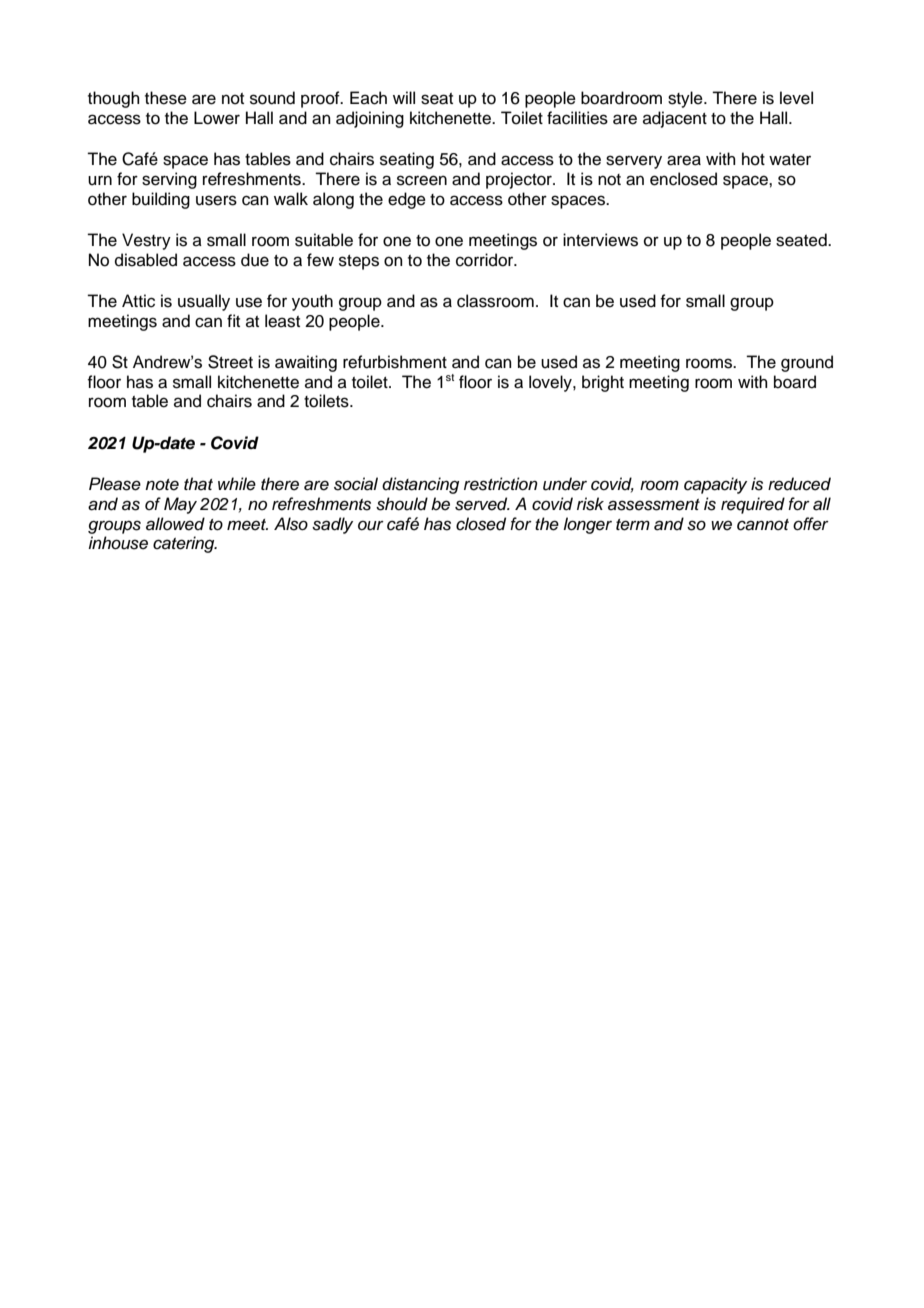 The width and height of the screenshot is (924, 1308). Describe the element at coordinates (175, 524) in the screenshot. I see `allowed` at that location.
